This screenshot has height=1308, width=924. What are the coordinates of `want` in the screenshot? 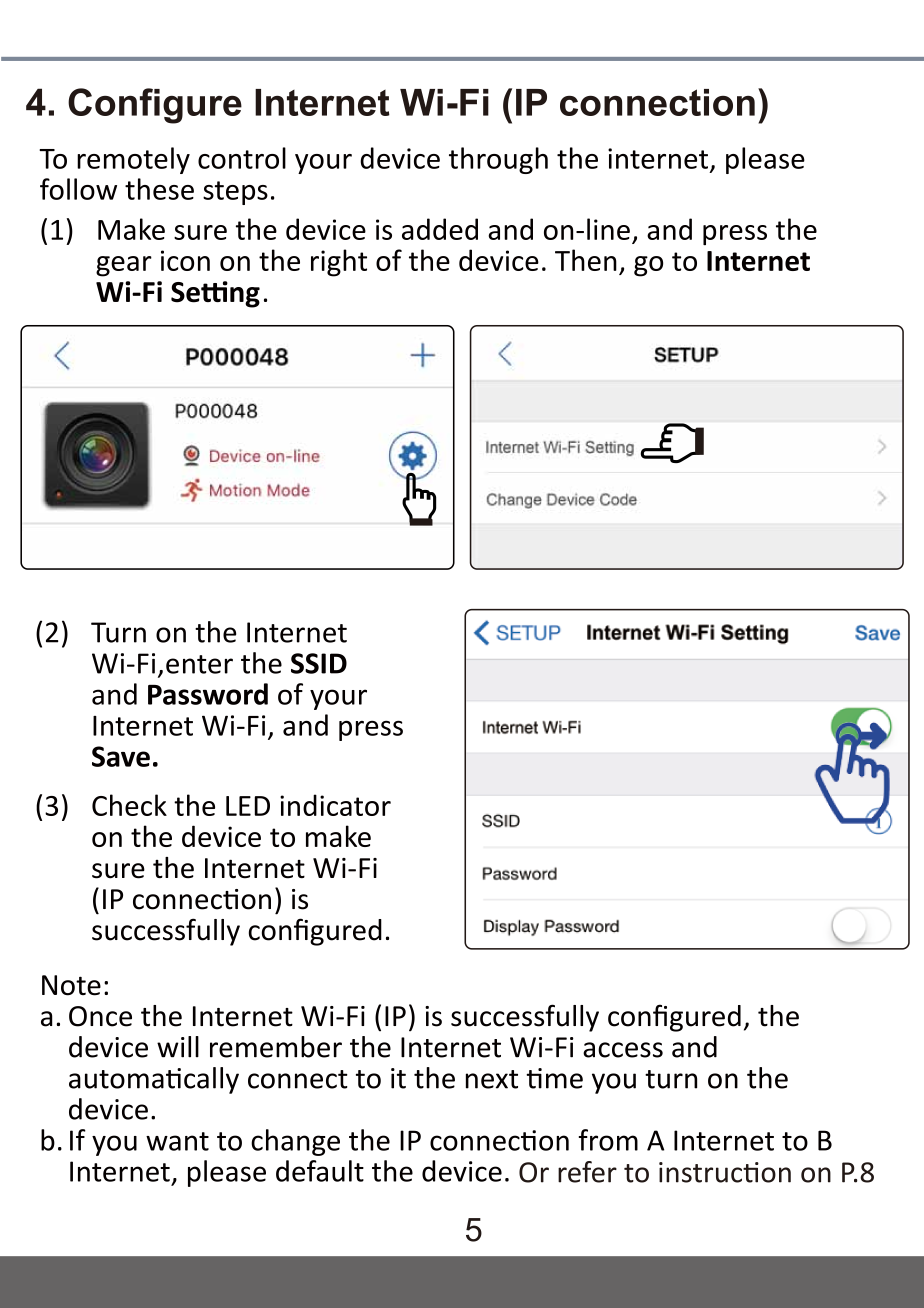 It's located at (177, 1141).
